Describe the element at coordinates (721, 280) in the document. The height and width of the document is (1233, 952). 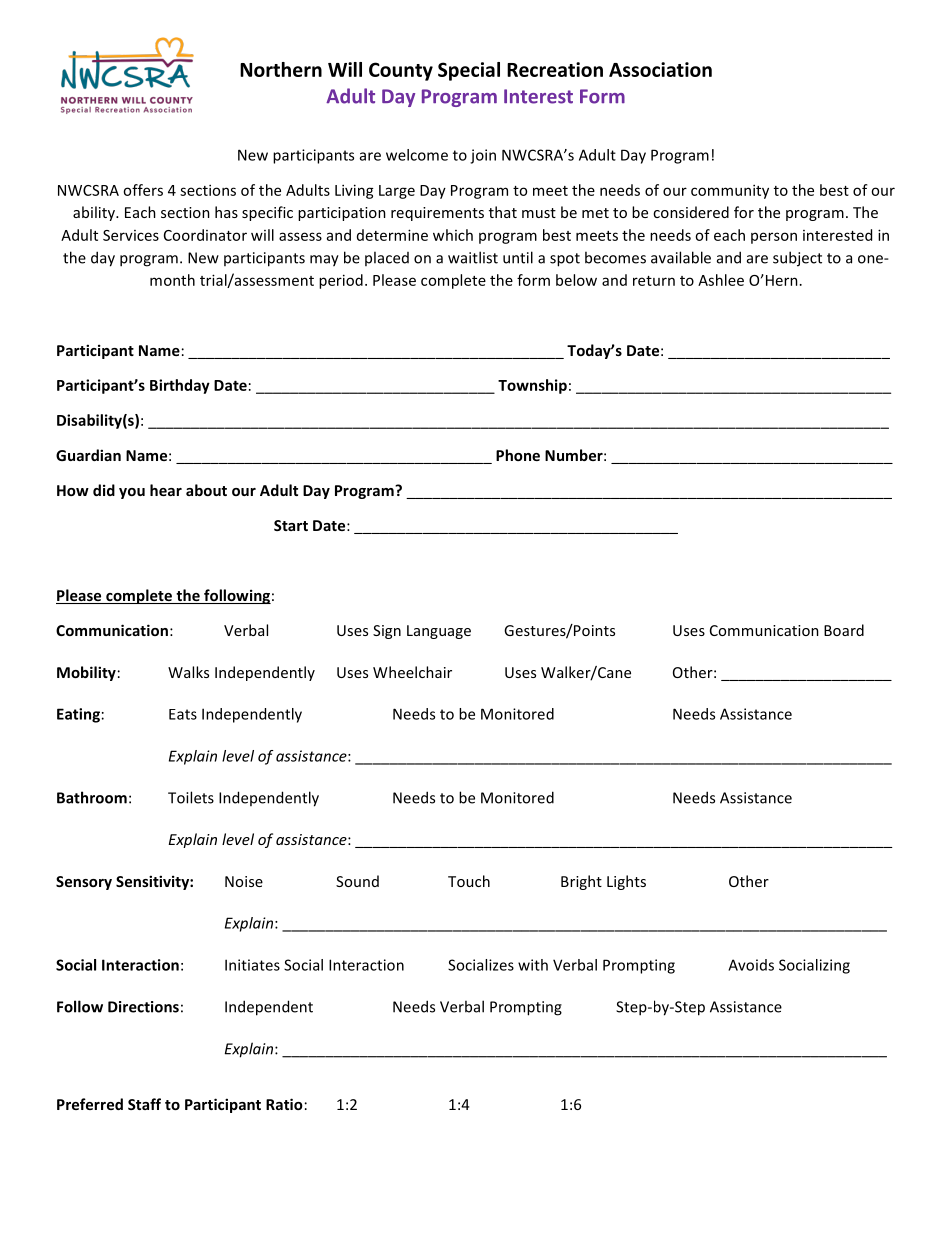
I see `Ashlee` at that location.
